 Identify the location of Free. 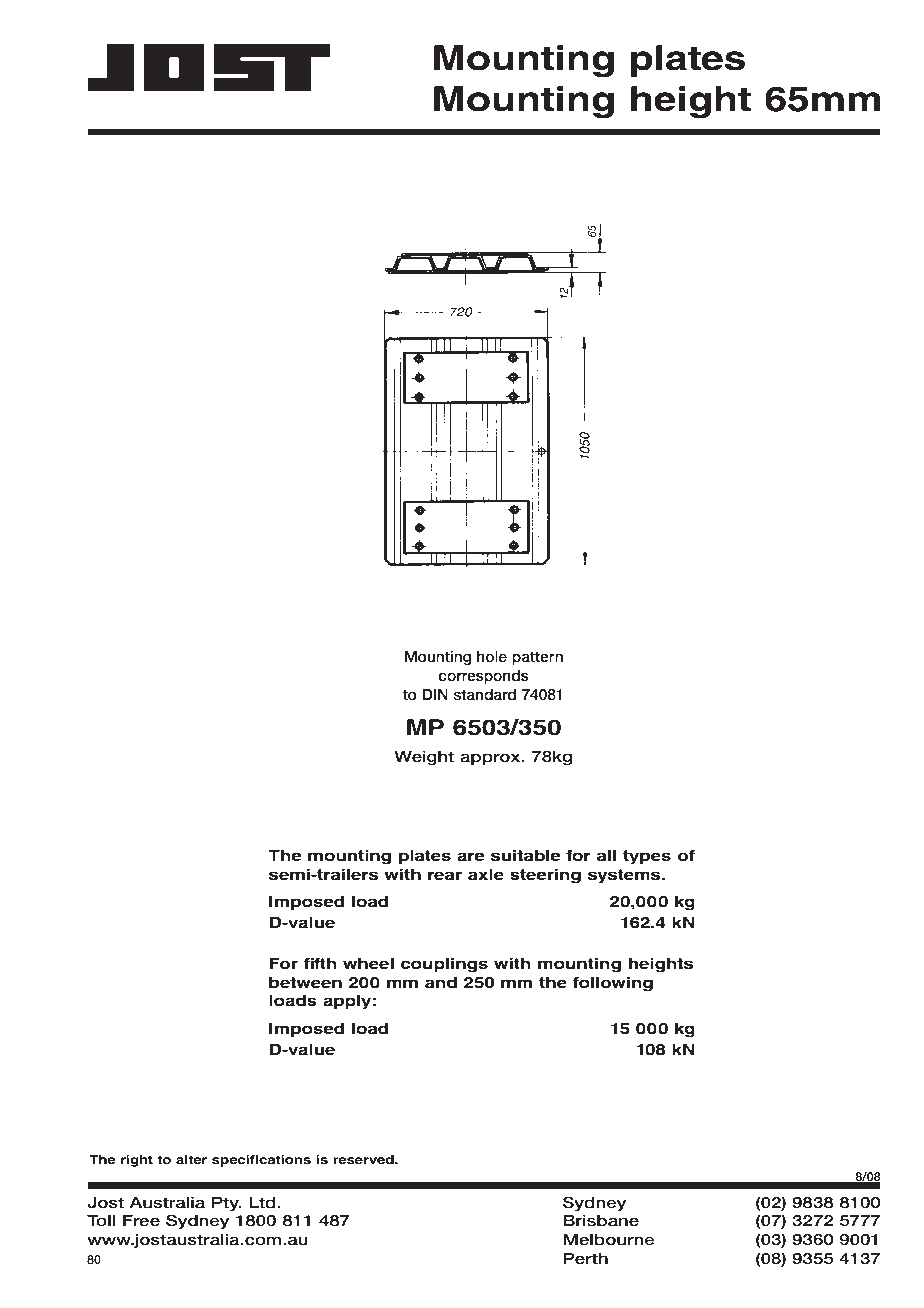
(141, 1220).
